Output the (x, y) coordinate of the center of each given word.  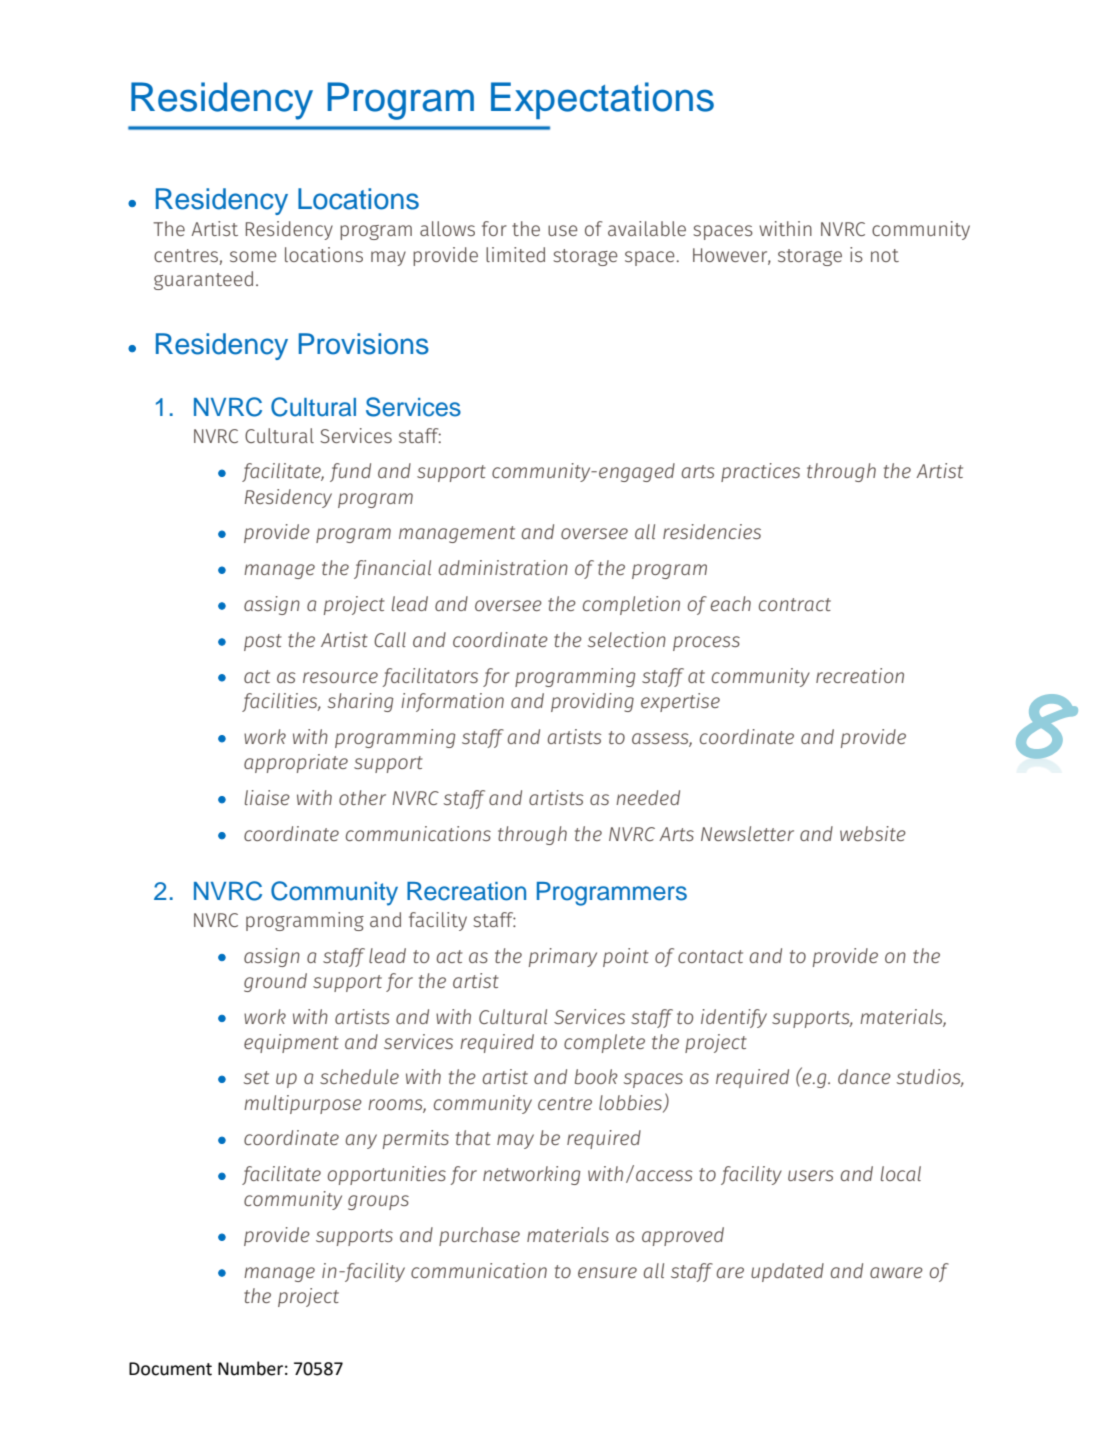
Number (250, 1368)
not (885, 255)
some (253, 256)
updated (787, 1272)
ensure (607, 1272)
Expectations (602, 100)
